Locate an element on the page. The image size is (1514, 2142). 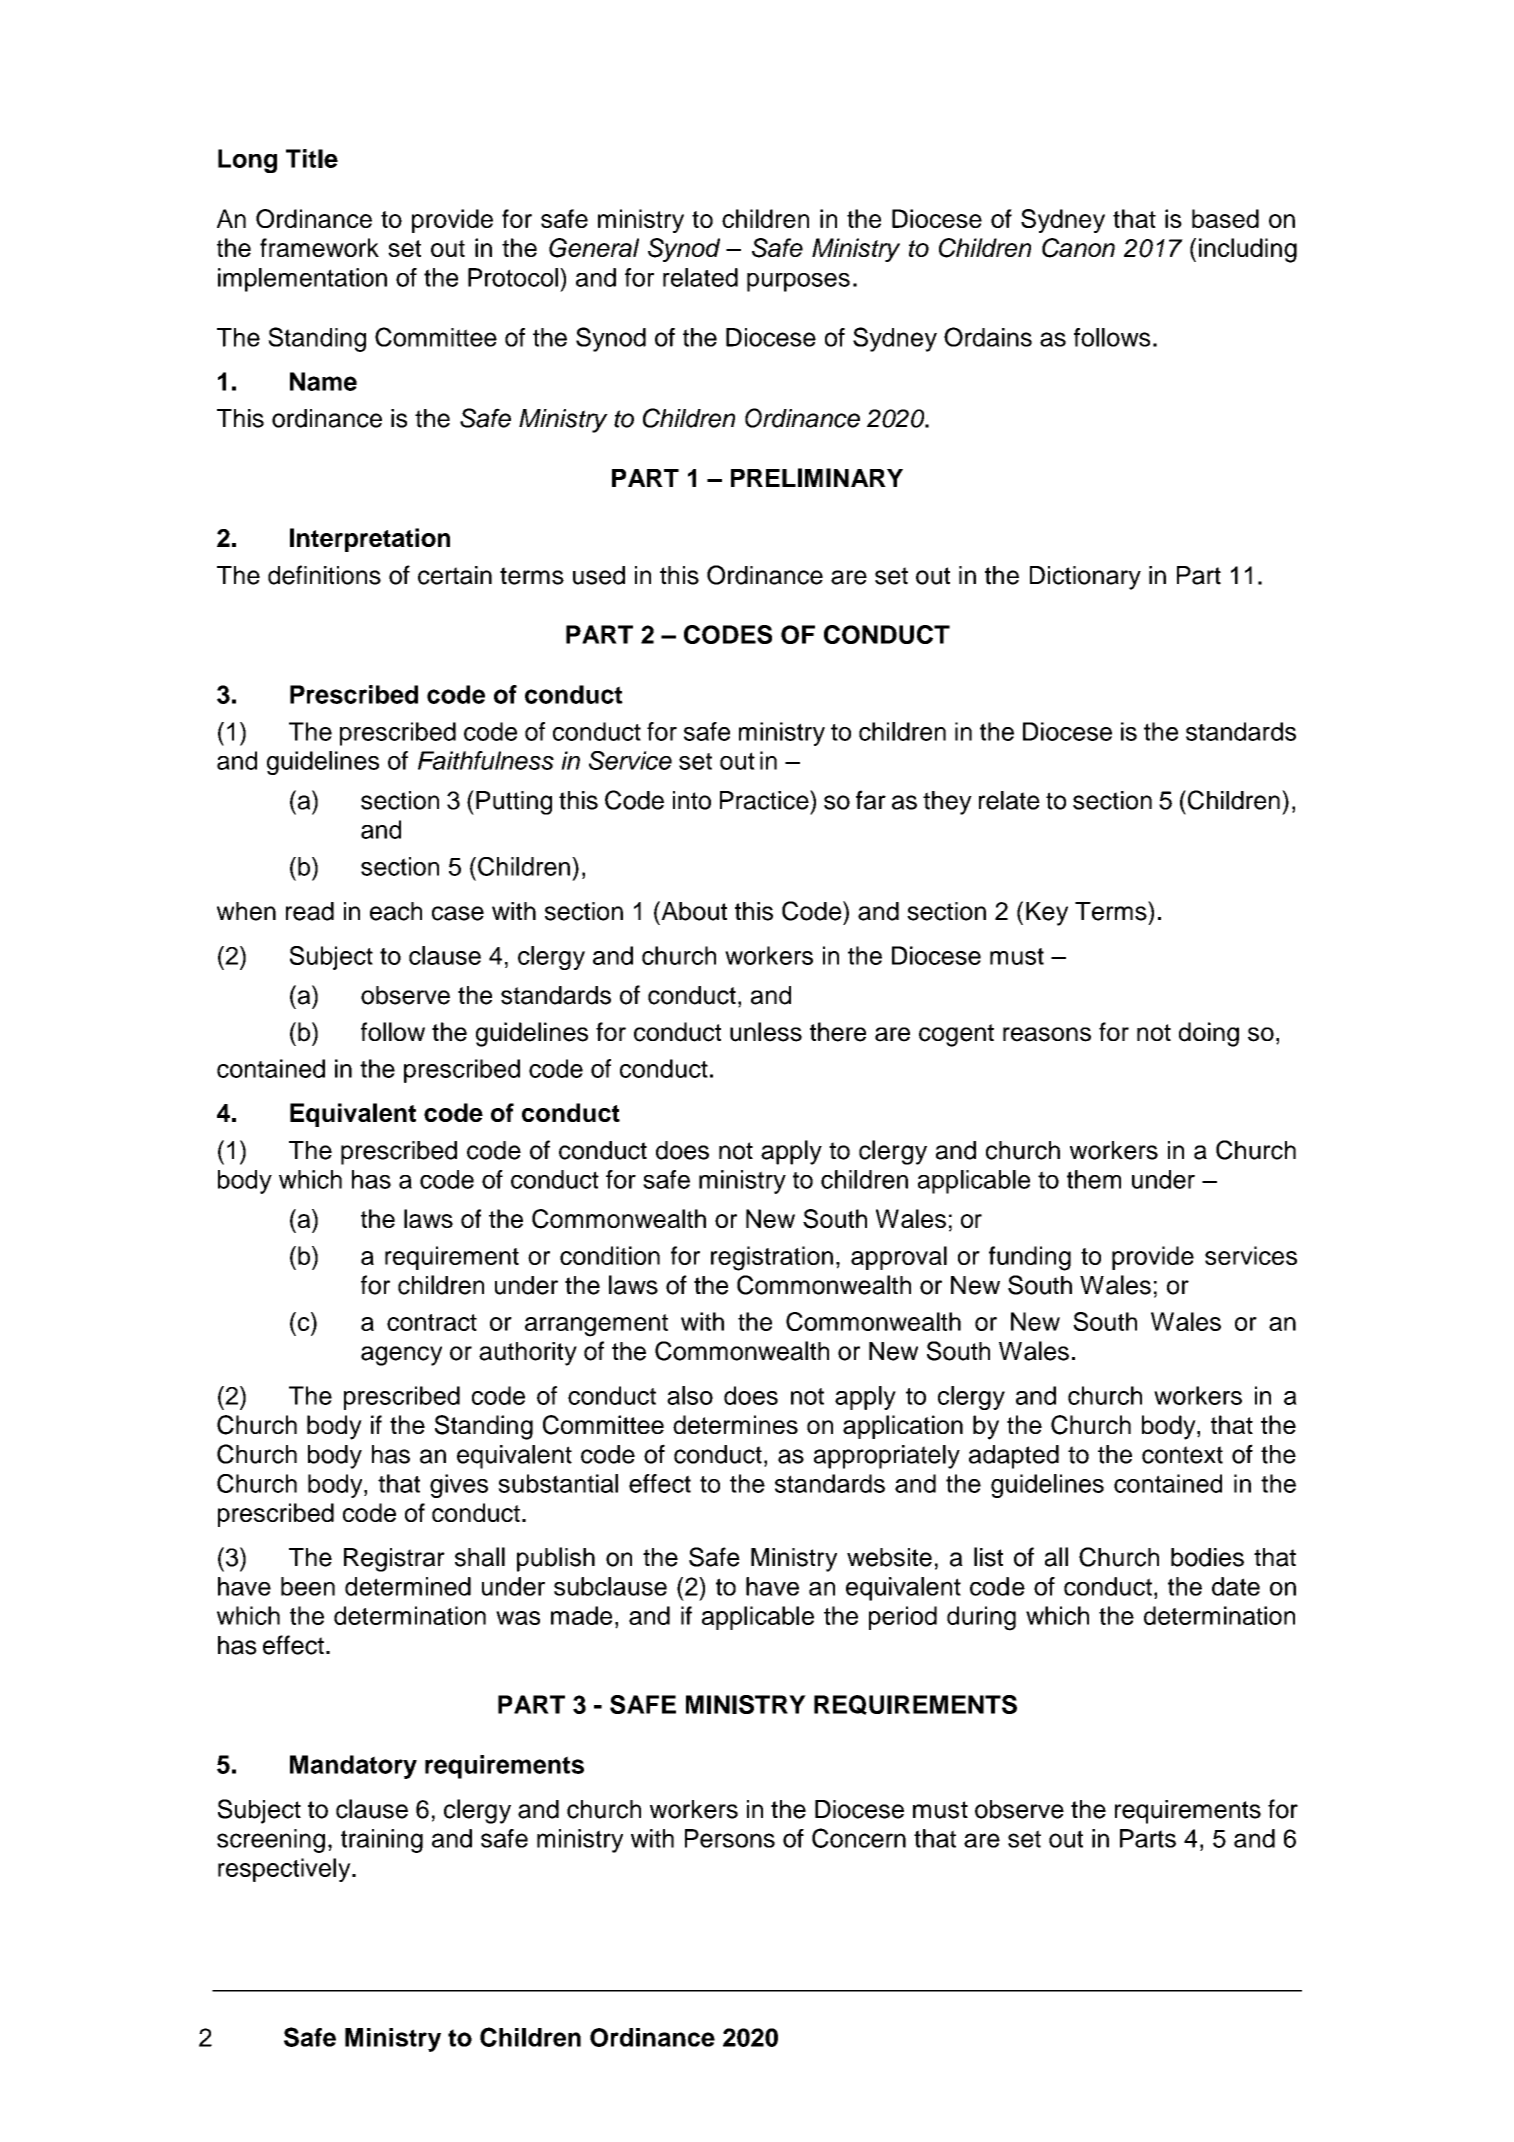
unless is located at coordinates (766, 1032).
